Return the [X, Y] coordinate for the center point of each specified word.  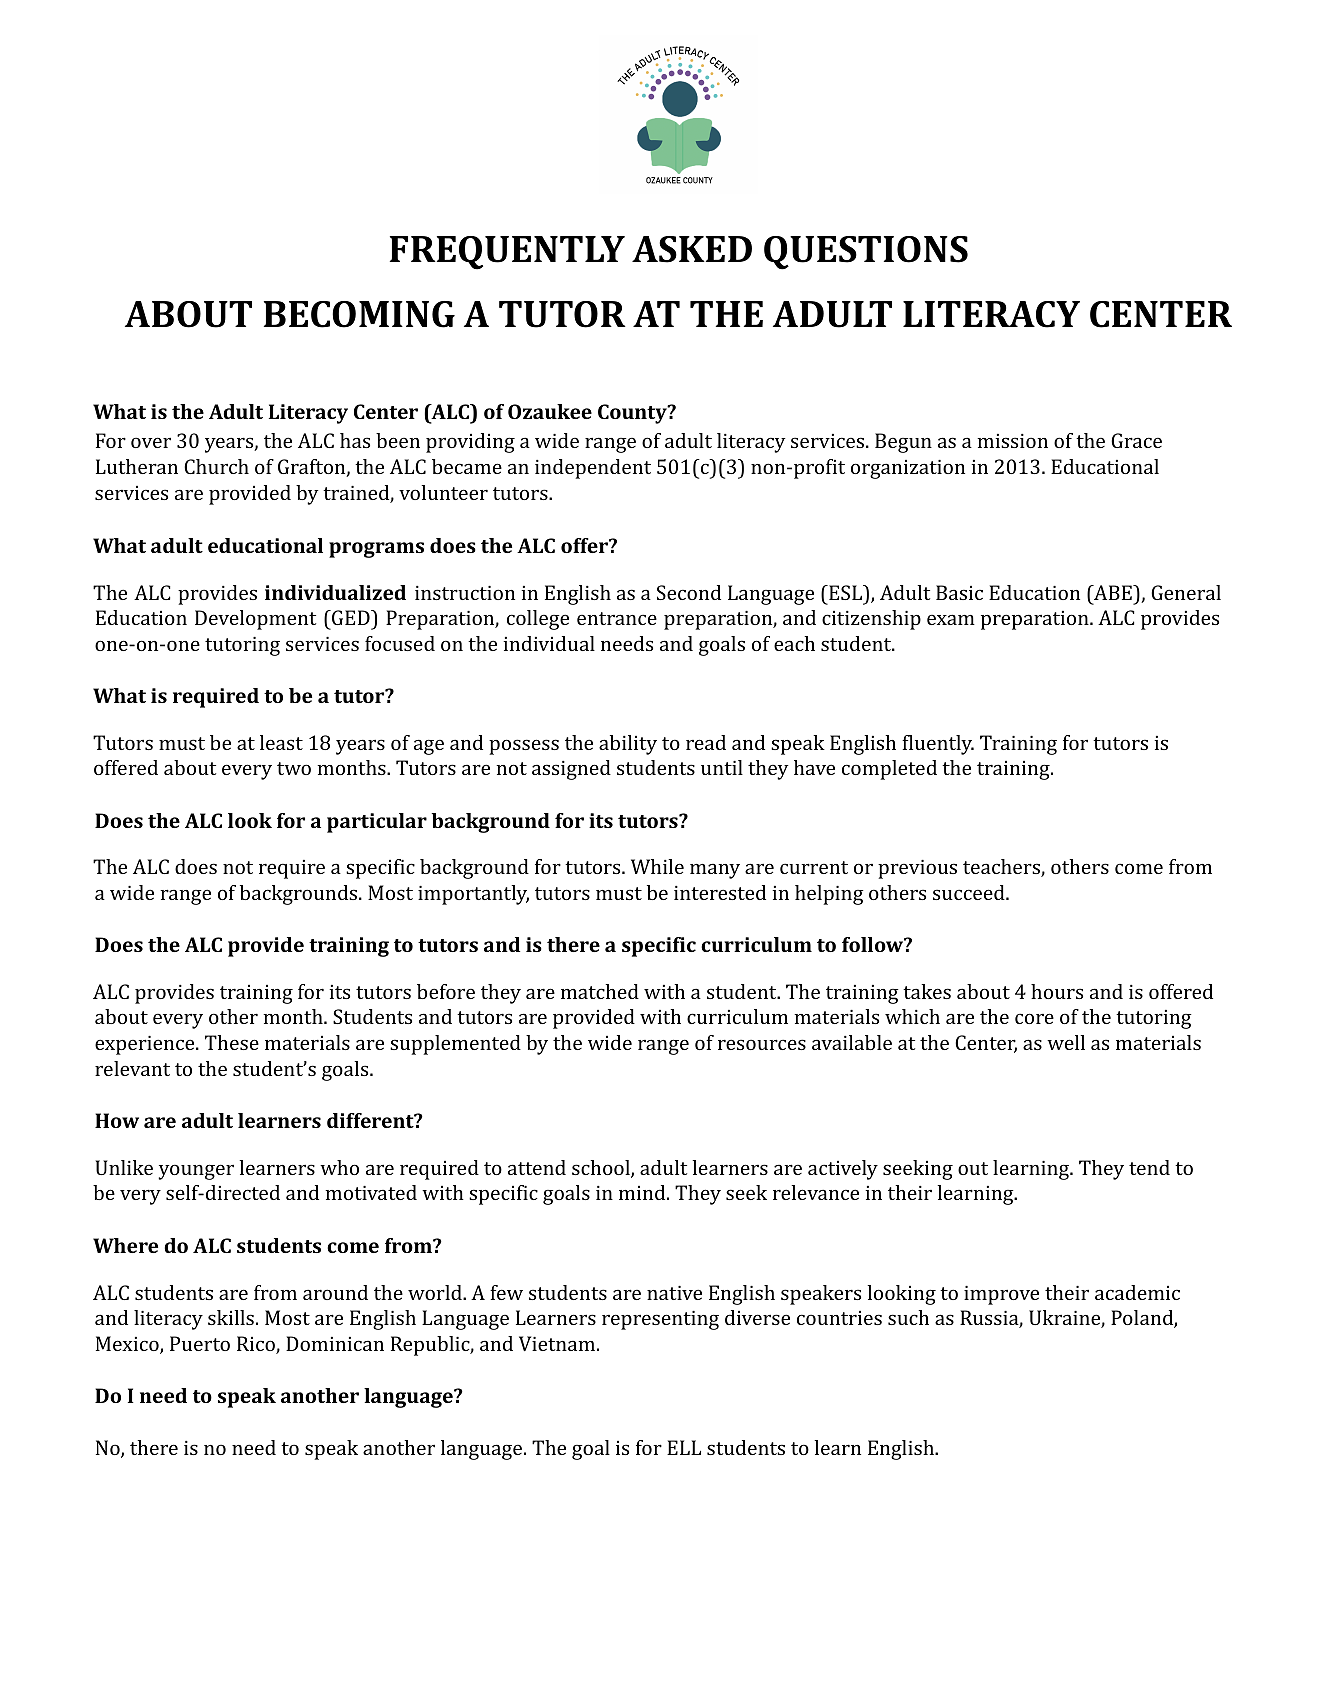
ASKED [692, 249]
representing [660, 1320]
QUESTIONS [866, 253]
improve [1001, 1295]
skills [231, 1317]
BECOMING [359, 314]
